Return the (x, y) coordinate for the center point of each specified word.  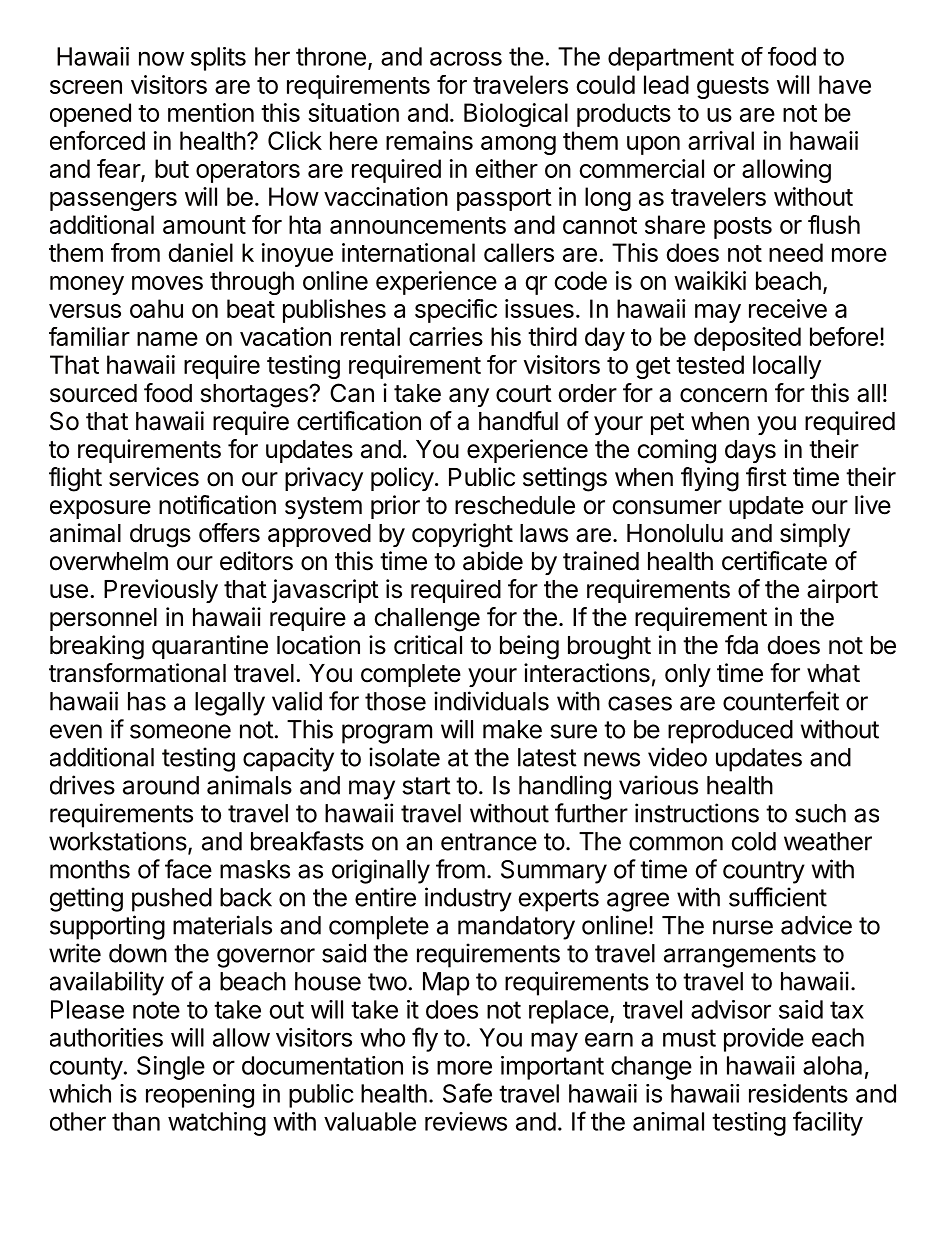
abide (493, 561)
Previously (161, 591)
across (466, 58)
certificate (774, 561)
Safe (467, 1093)
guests (733, 88)
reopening (200, 1096)
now (161, 58)
